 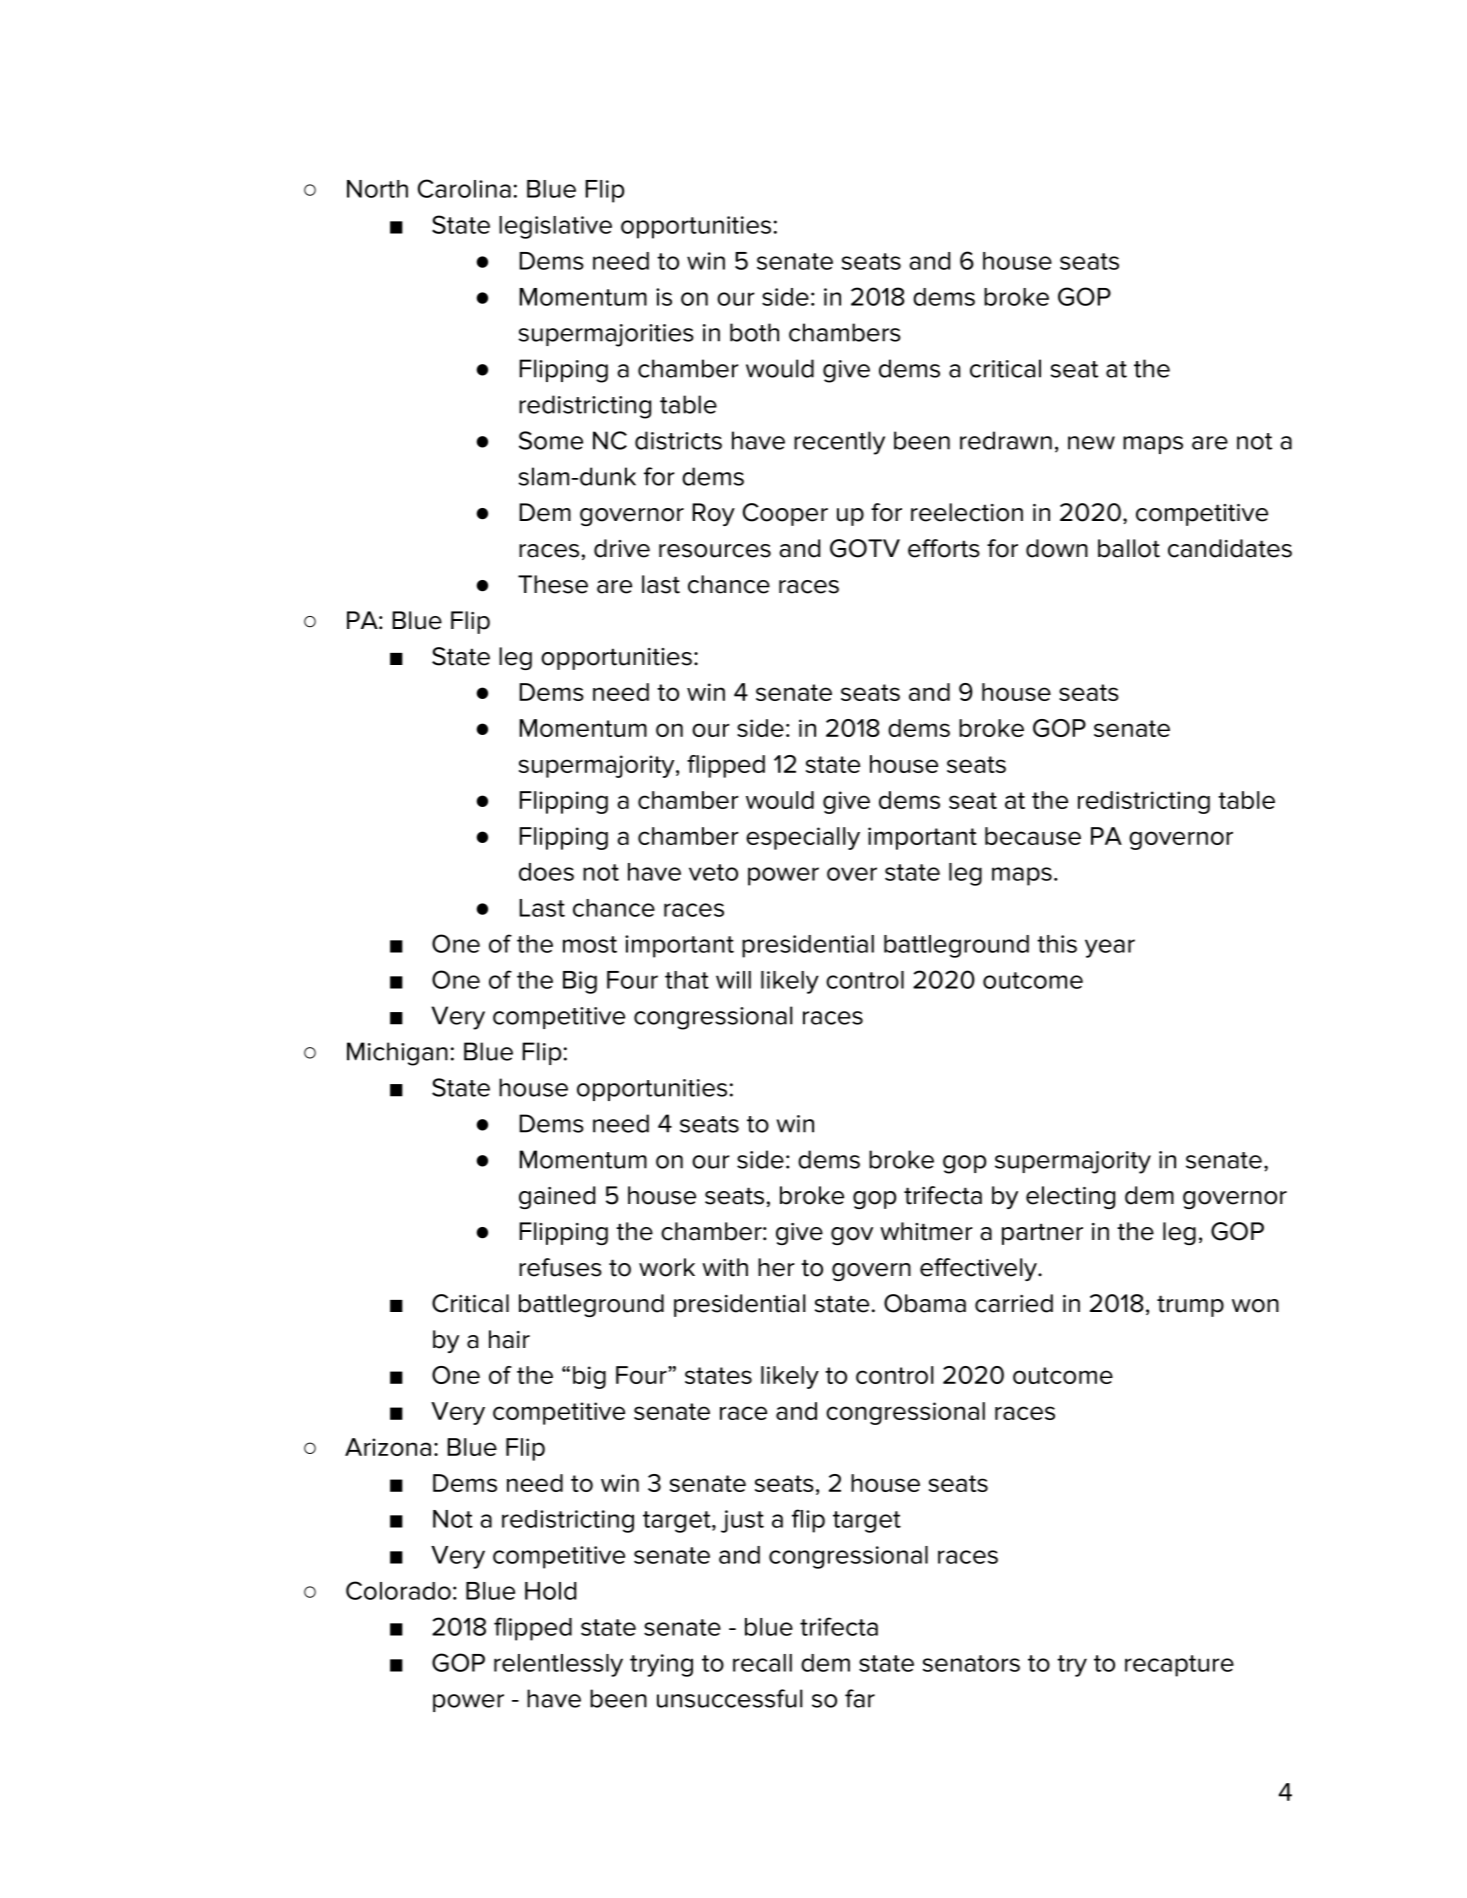 I want to click on gained, so click(x=557, y=1197).
